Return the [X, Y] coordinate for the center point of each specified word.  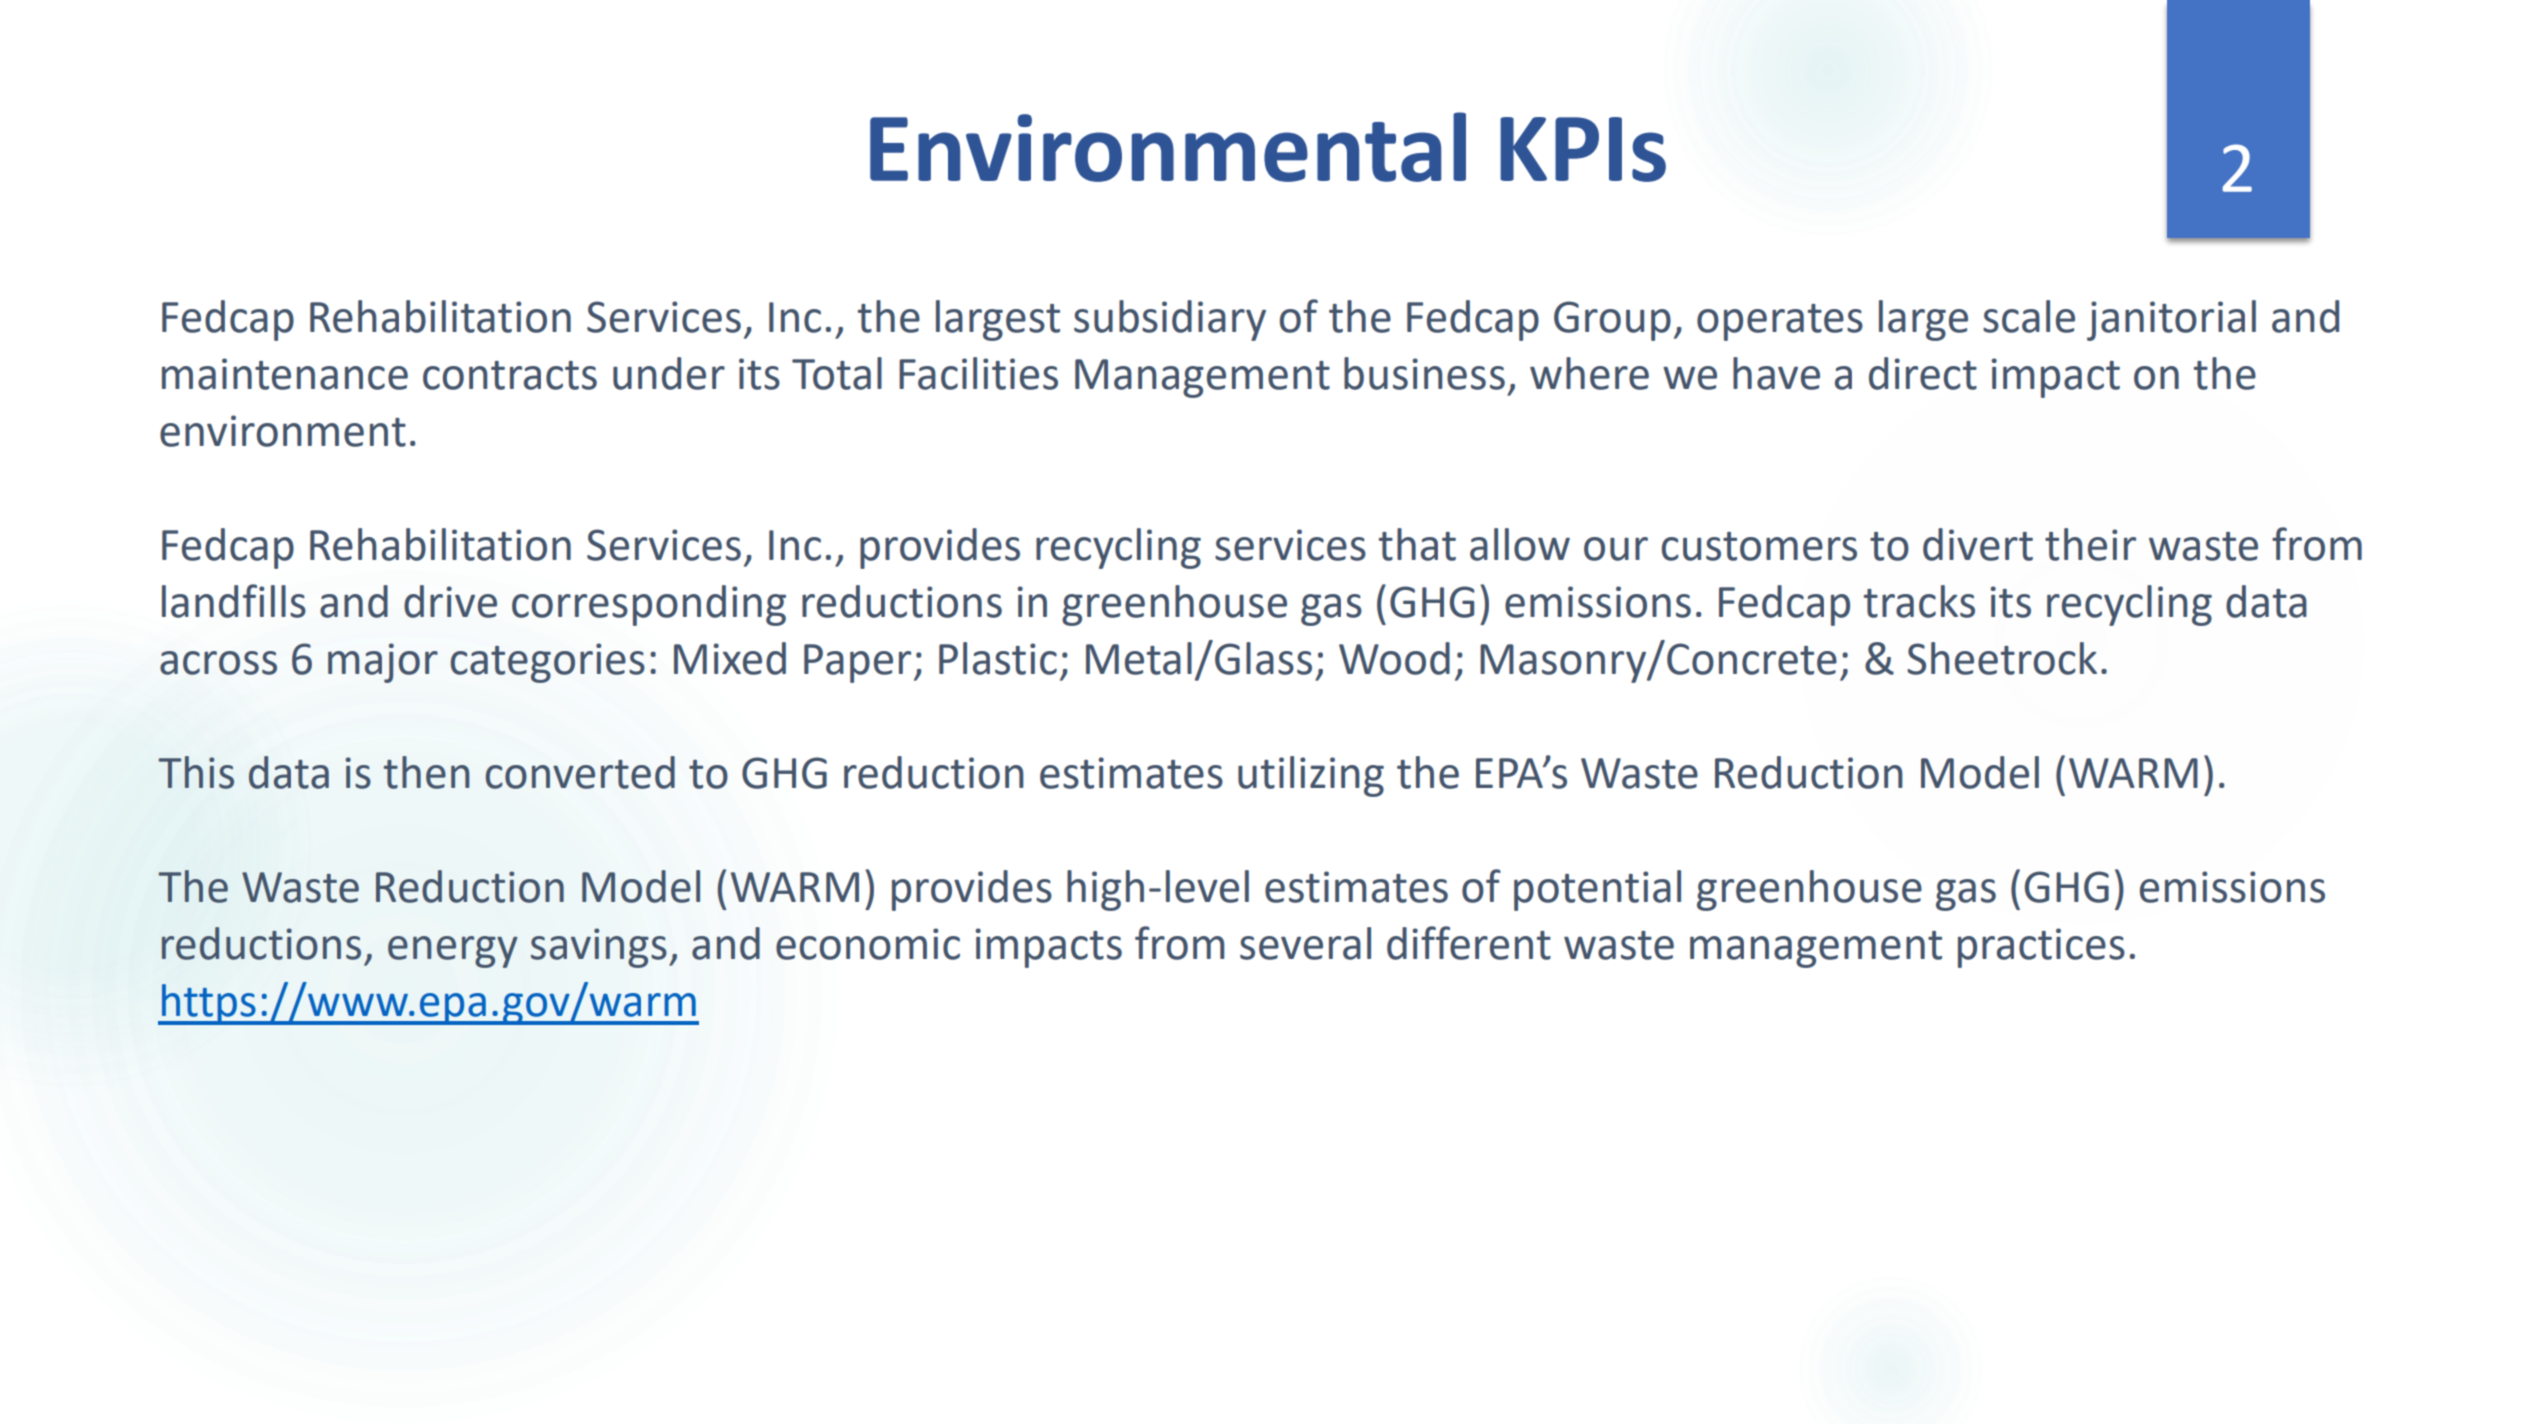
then [427, 772]
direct [1923, 373]
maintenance [285, 374]
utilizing [1311, 776]
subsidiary [1170, 320]
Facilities [978, 373]
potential [1597, 890]
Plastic [998, 658]
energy [453, 952]
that [1417, 544]
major [383, 663]
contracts [510, 375]
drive [450, 601]
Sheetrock [2002, 658]
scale [2029, 316]
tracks [1919, 601]
